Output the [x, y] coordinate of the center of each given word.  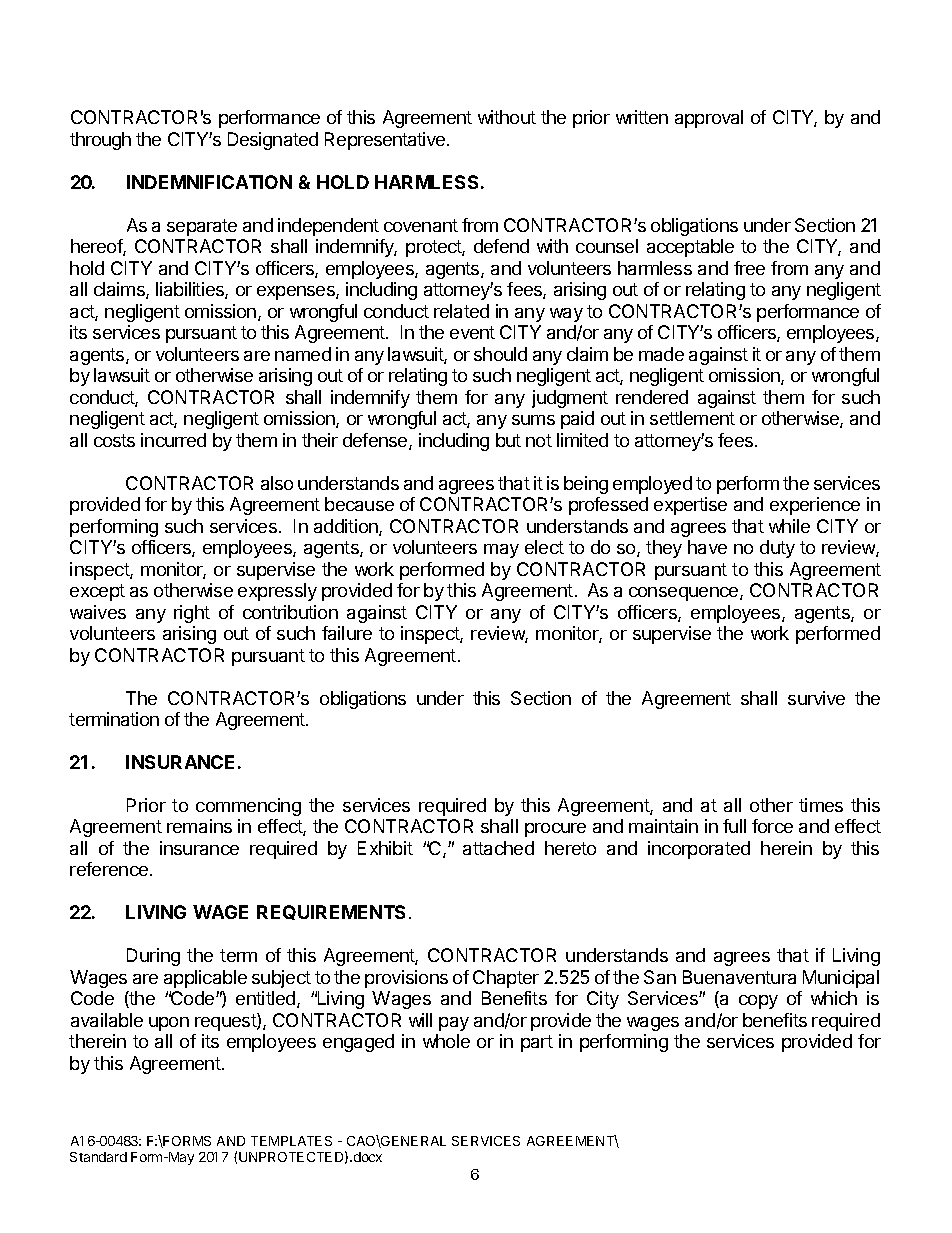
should [500, 354]
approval [709, 119]
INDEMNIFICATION [209, 182]
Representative [386, 141]
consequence [685, 594]
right [192, 614]
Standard [98, 1157]
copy [758, 1002]
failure [347, 633]
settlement [692, 418]
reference [110, 869]
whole [446, 1041]
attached [498, 848]
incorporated [699, 850]
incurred [173, 440]
